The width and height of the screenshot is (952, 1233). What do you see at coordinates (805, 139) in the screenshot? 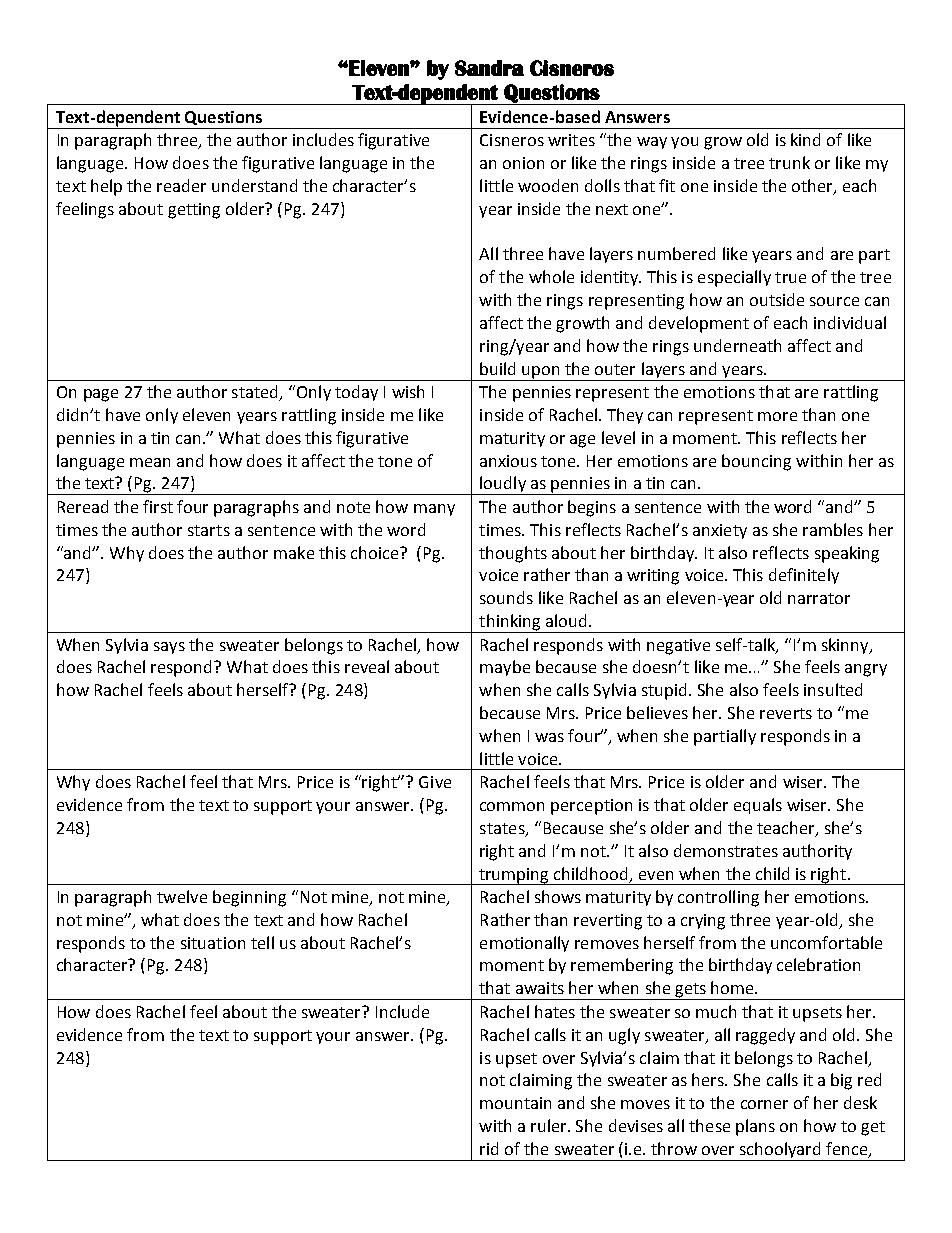
I see `kind` at bounding box center [805, 139].
